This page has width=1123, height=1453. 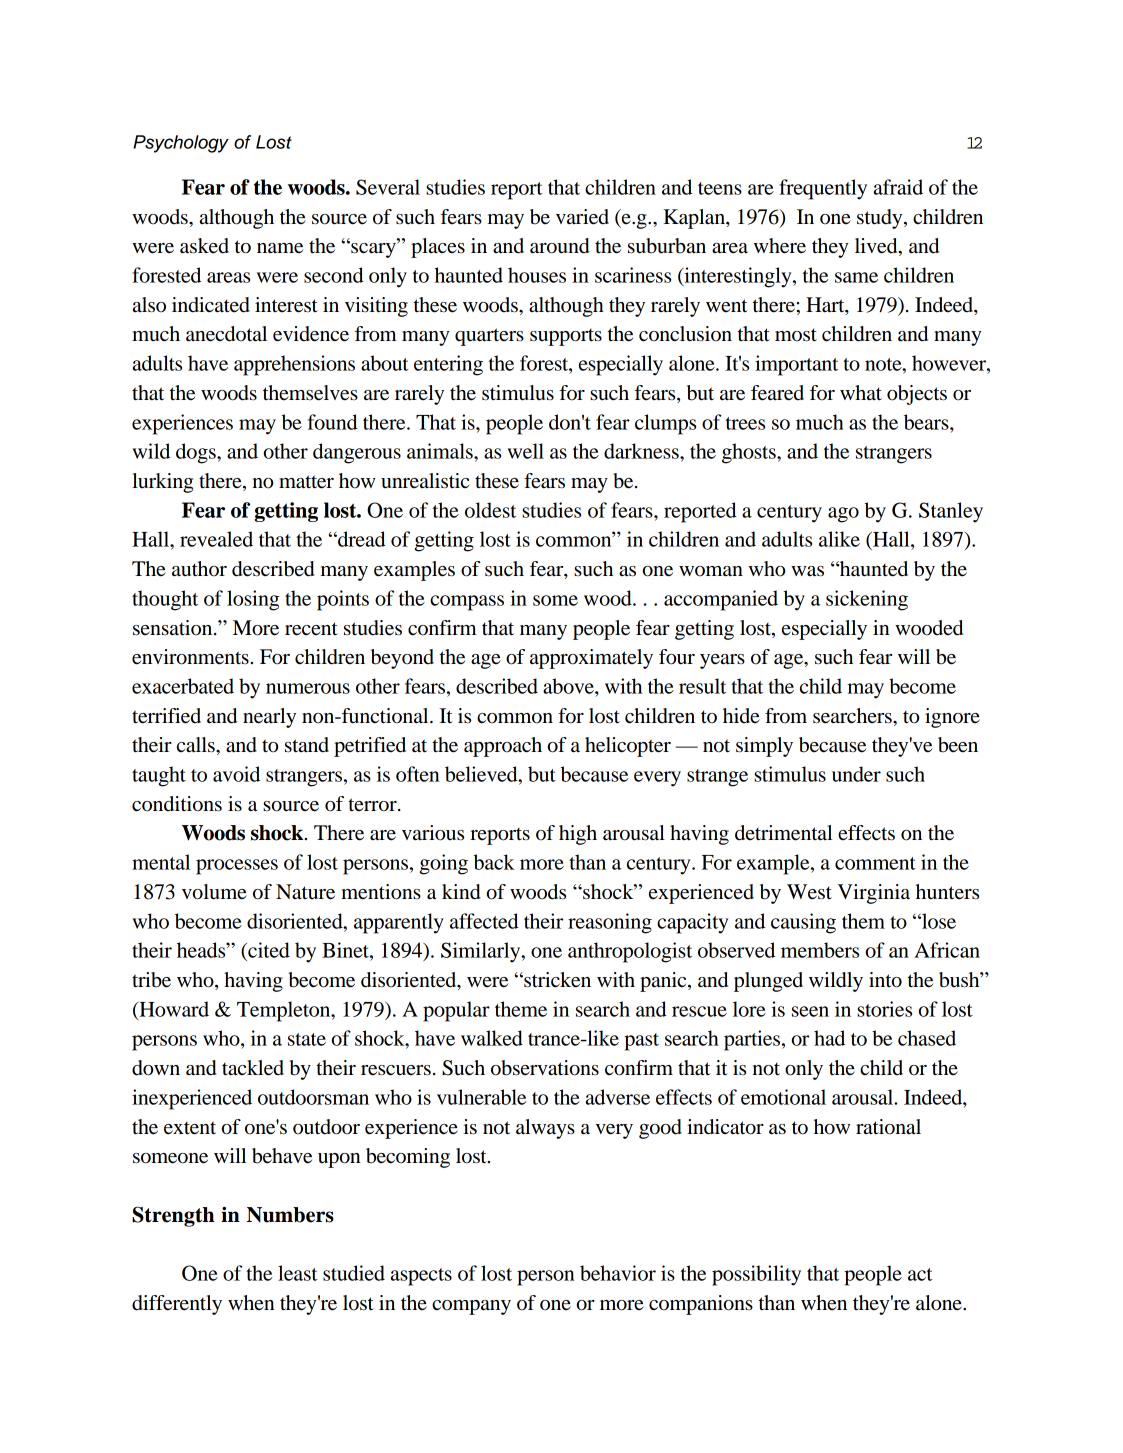 I want to click on dogs, so click(x=197, y=453).
